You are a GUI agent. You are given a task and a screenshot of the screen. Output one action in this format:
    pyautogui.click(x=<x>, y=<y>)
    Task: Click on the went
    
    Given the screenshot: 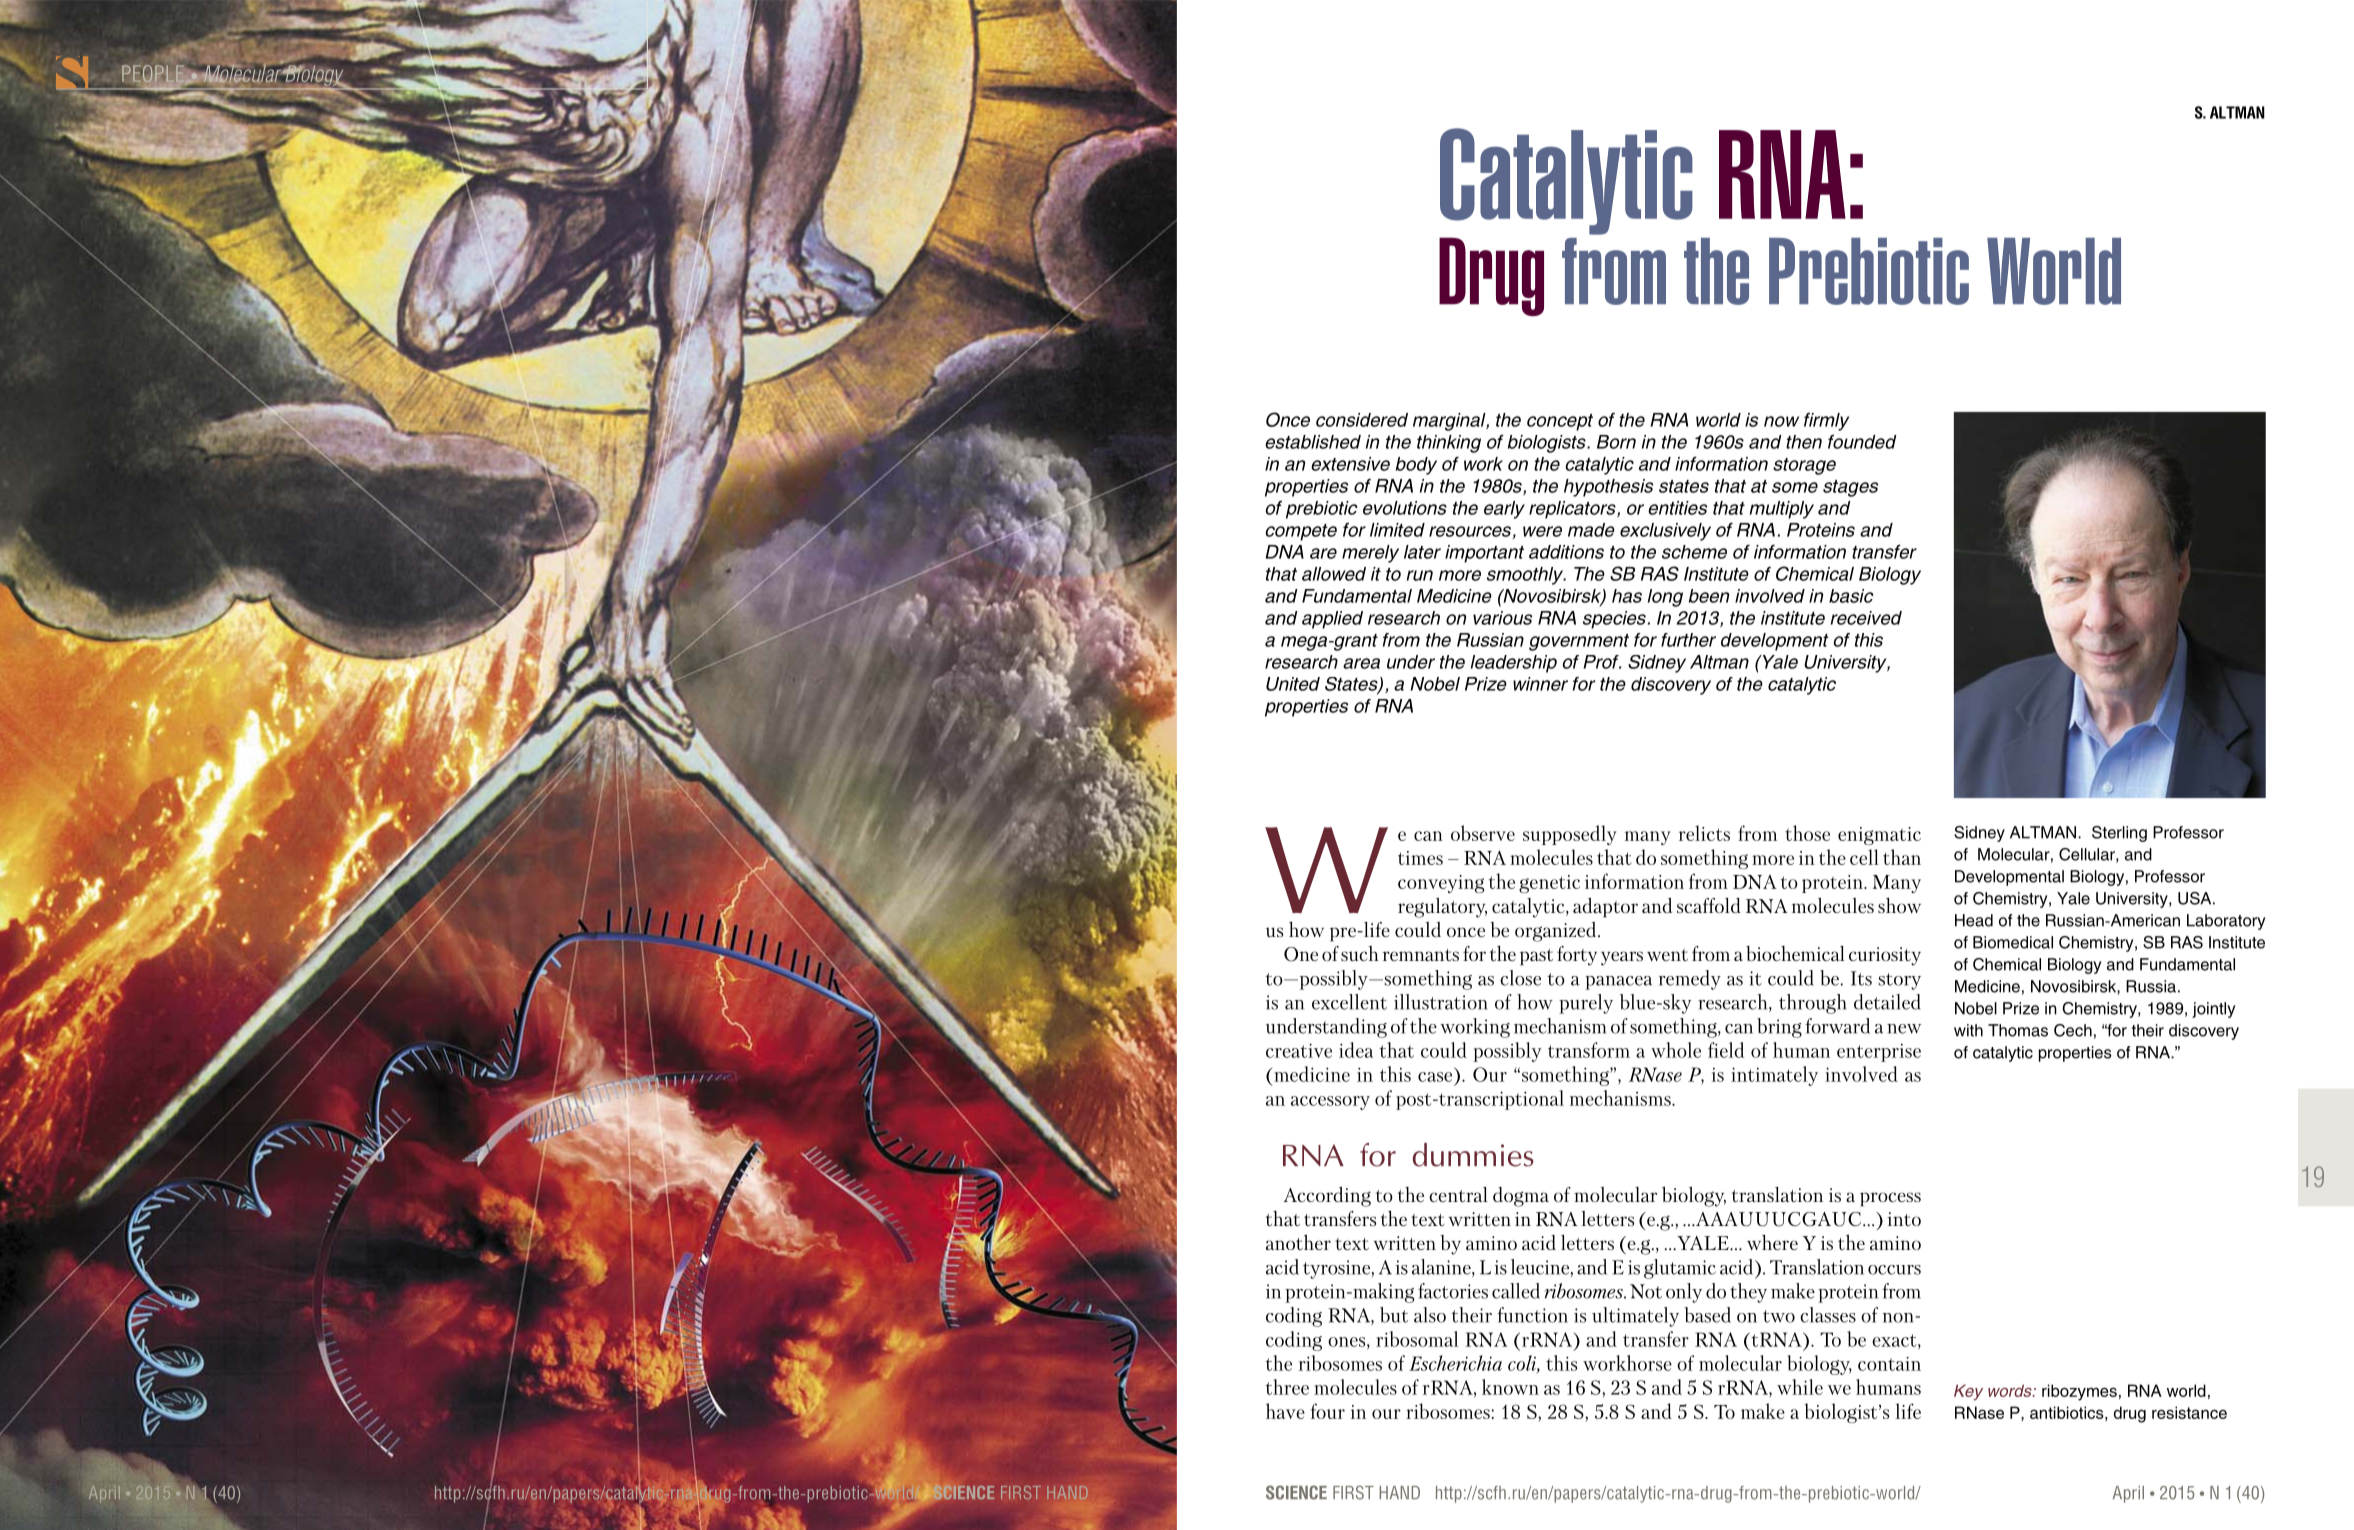 What is the action you would take?
    pyautogui.click(x=1667, y=955)
